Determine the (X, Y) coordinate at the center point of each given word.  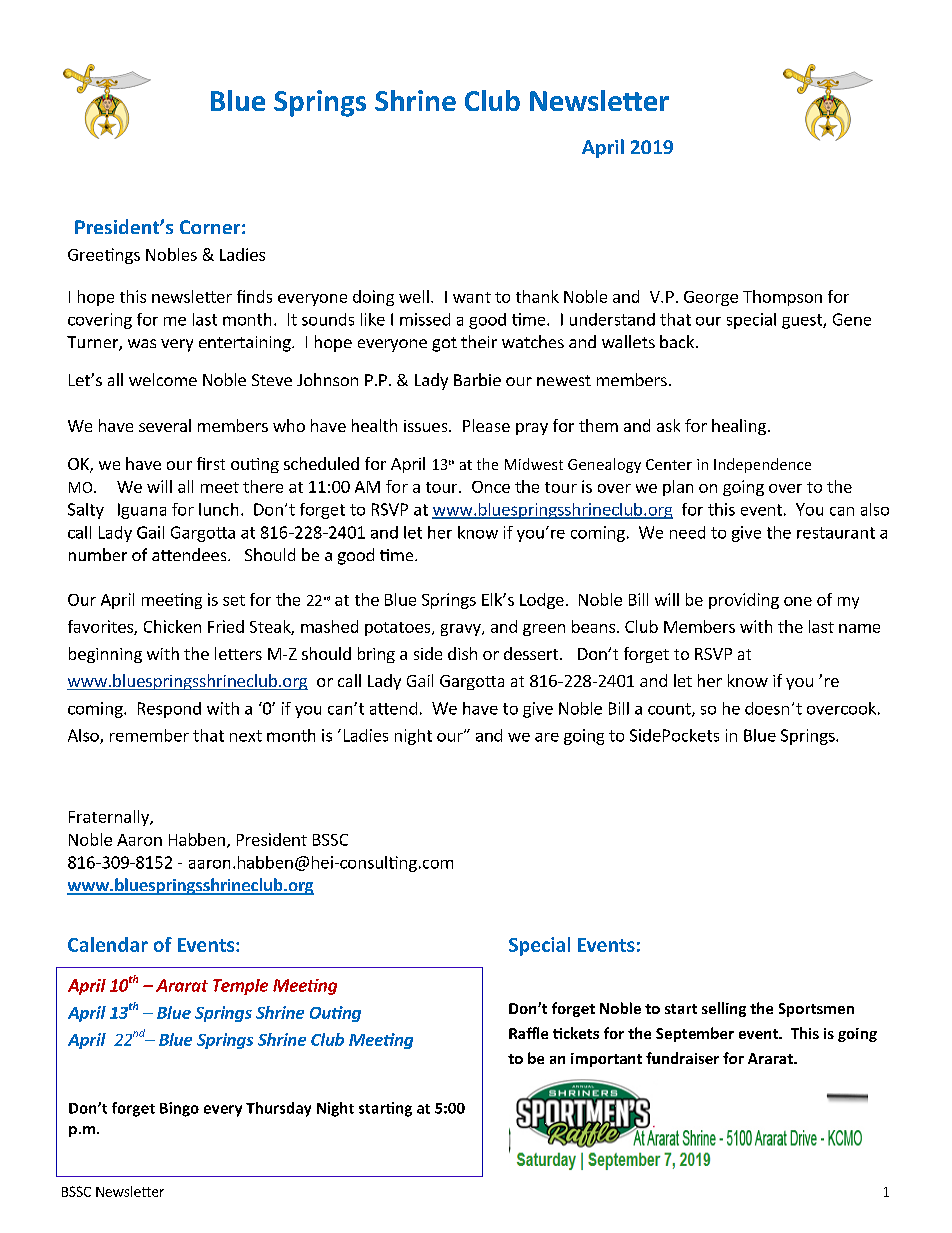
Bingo (179, 1109)
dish (462, 653)
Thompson (782, 298)
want (472, 297)
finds (254, 296)
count (670, 710)
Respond (169, 710)
